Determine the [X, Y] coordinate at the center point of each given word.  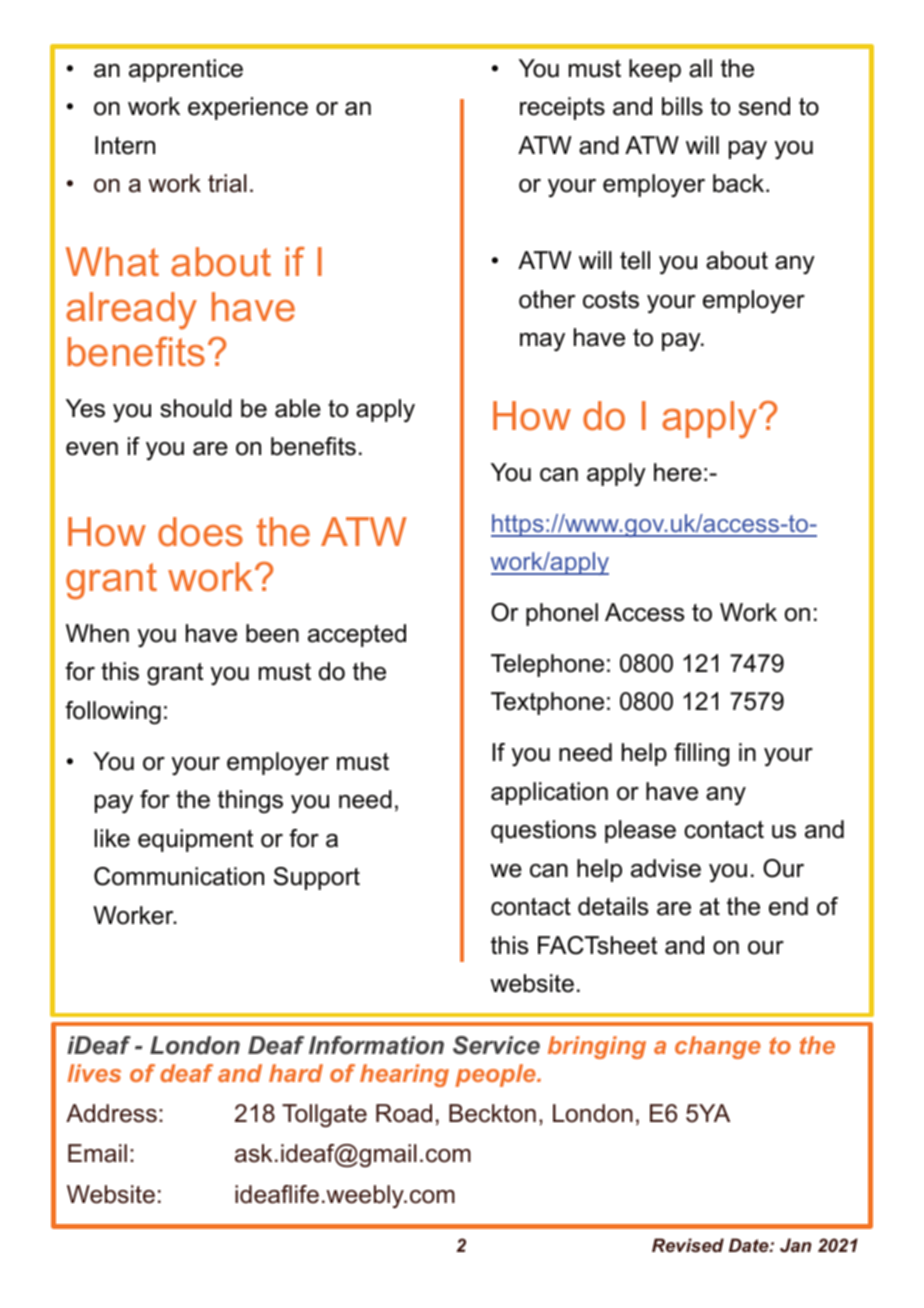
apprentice [186, 70]
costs [611, 300]
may [542, 342]
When [97, 633]
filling [701, 755]
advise [666, 868]
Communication [179, 876]
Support [317, 878]
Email [97, 1153]
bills [682, 106]
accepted [357, 635]
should [196, 408]
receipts [562, 108]
